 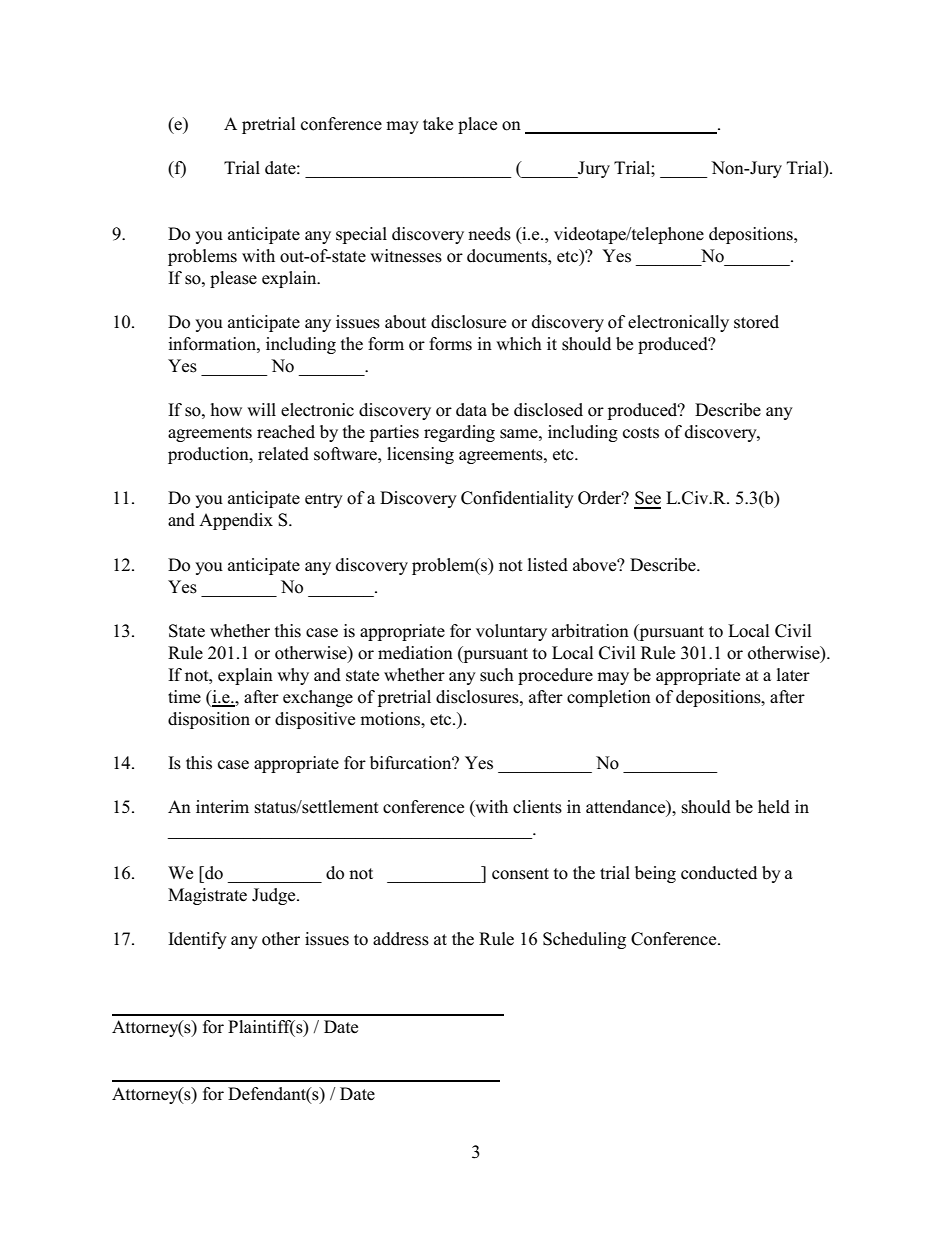 I want to click on why, so click(x=293, y=676).
